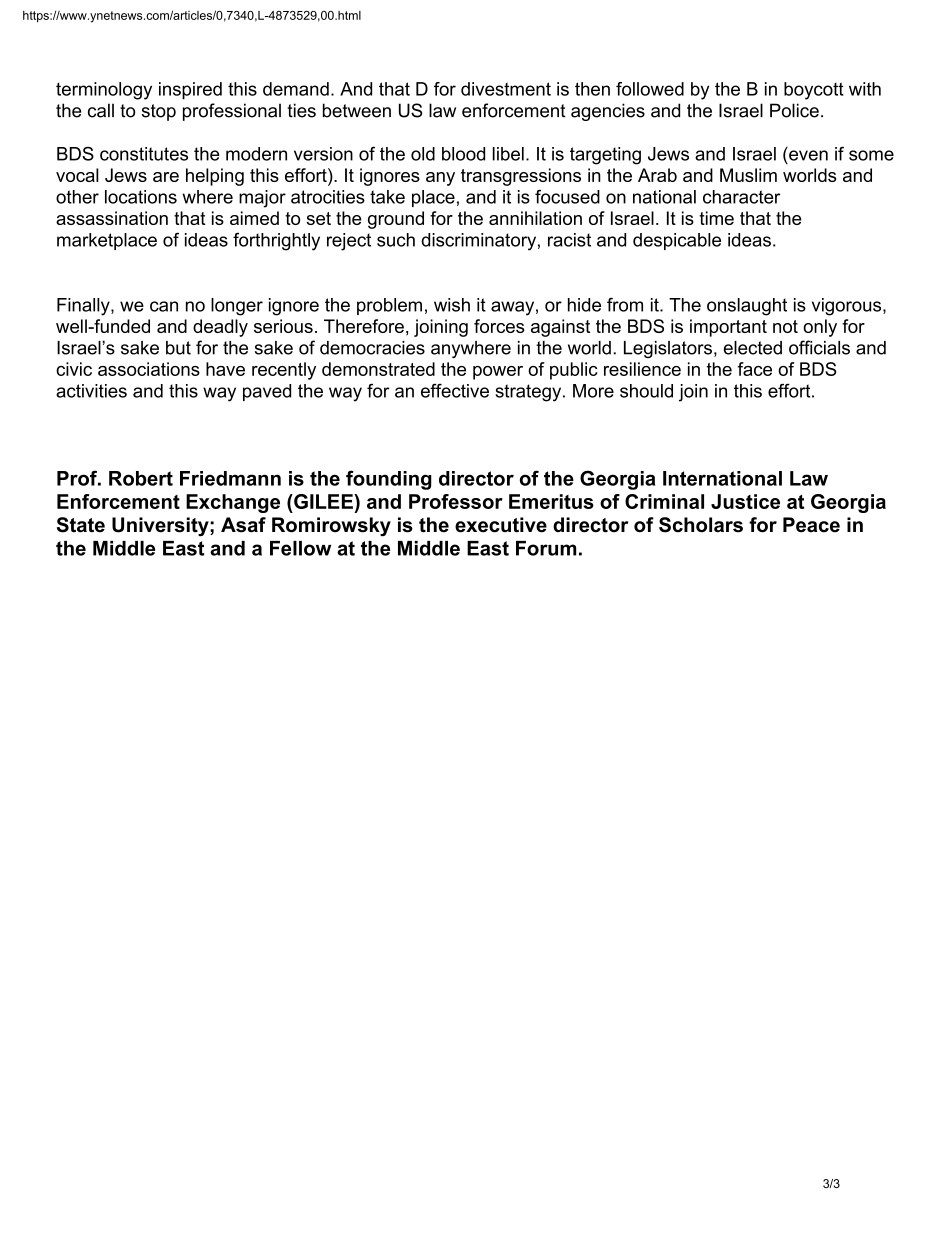 This screenshot has width=952, height=1233. I want to click on effective, so click(455, 390).
